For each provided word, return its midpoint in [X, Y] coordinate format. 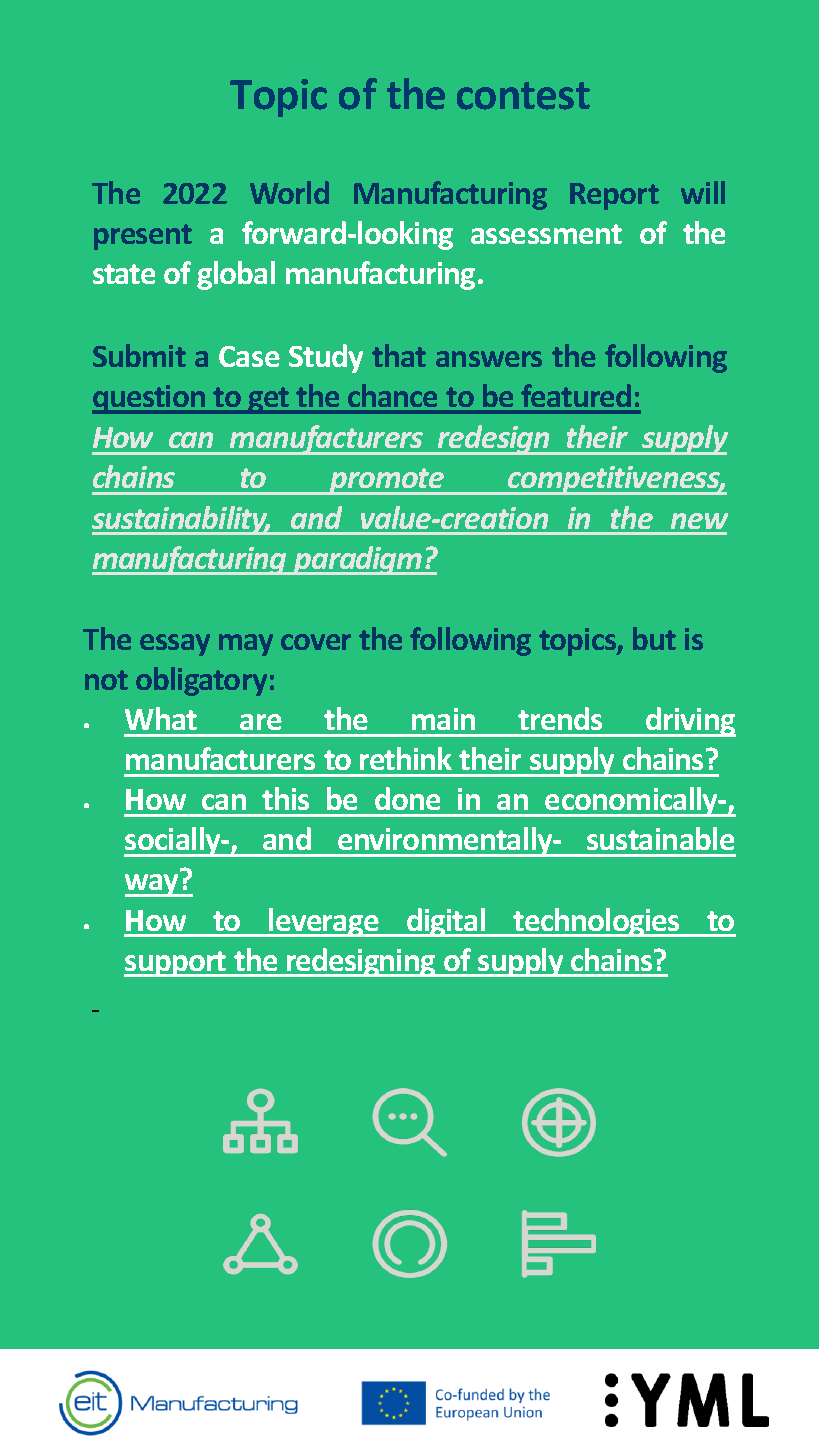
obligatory [201, 681]
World [289, 192]
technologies [597, 922]
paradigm [358, 560]
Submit [139, 355]
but [654, 638]
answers [489, 359]
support [176, 964]
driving [690, 722]
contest [523, 96]
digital [446, 922]
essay [175, 645]
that [399, 355]
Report [614, 196]
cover [316, 642]
